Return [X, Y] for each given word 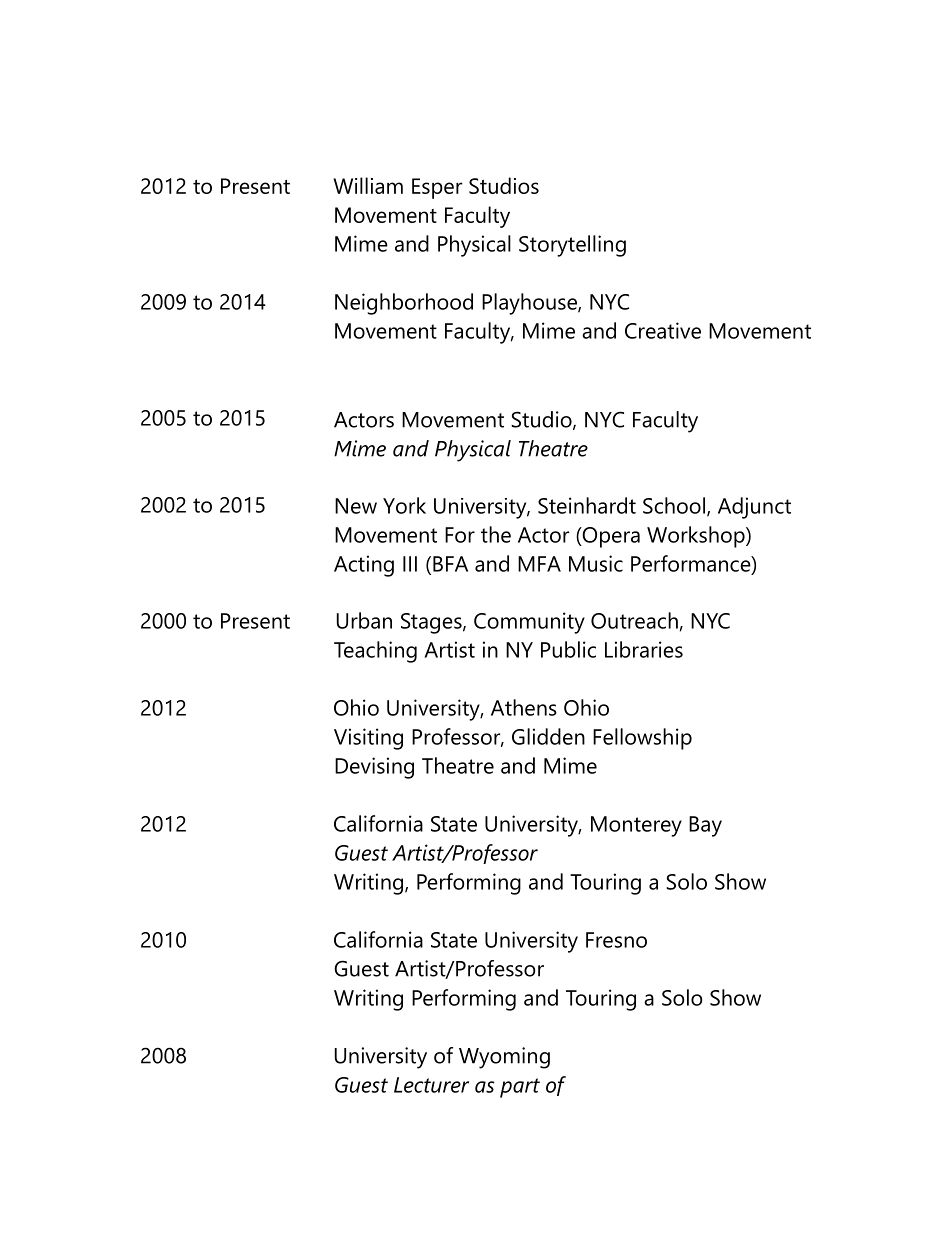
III [410, 564]
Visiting [368, 739]
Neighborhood [404, 304]
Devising [374, 768]
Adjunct [754, 508]
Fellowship [642, 739]
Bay [705, 826]
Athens [524, 707]
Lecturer [431, 1085]
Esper [437, 188]
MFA [539, 564]
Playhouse [530, 304]
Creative [663, 330]
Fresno [616, 940]
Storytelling [572, 246]
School [674, 505]
